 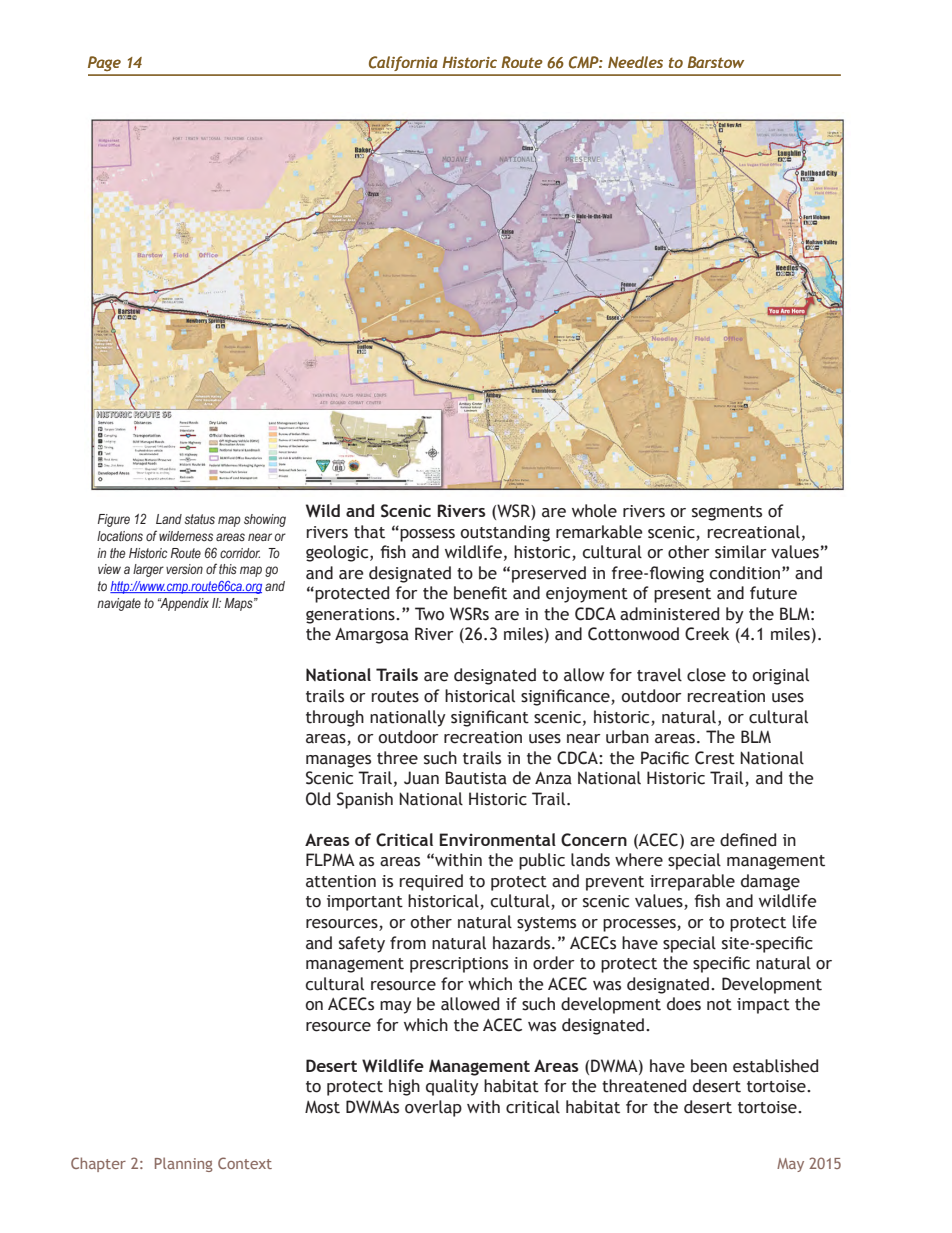 I want to click on status, so click(x=199, y=519).
